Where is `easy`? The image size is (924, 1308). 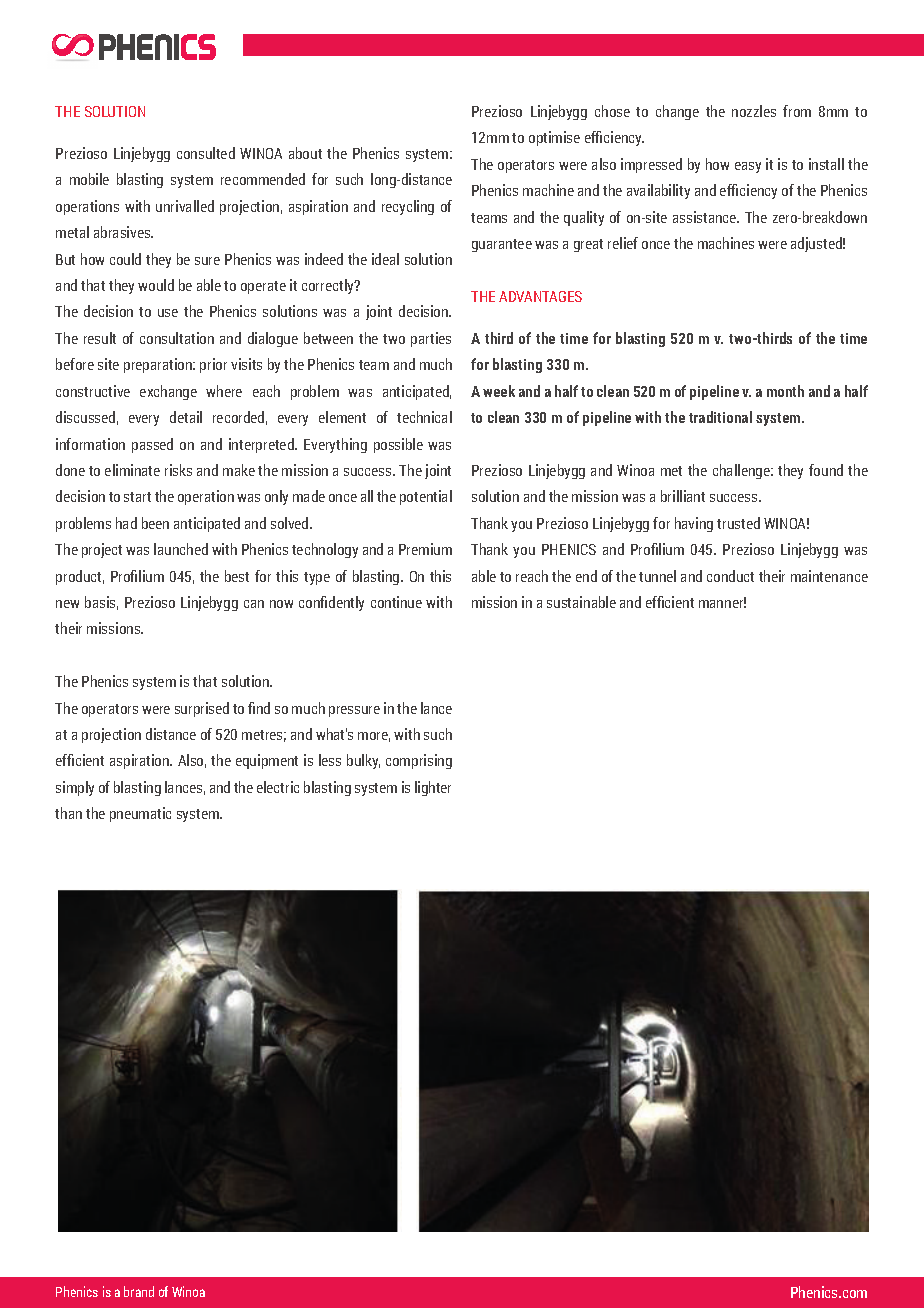
easy is located at coordinates (748, 167).
